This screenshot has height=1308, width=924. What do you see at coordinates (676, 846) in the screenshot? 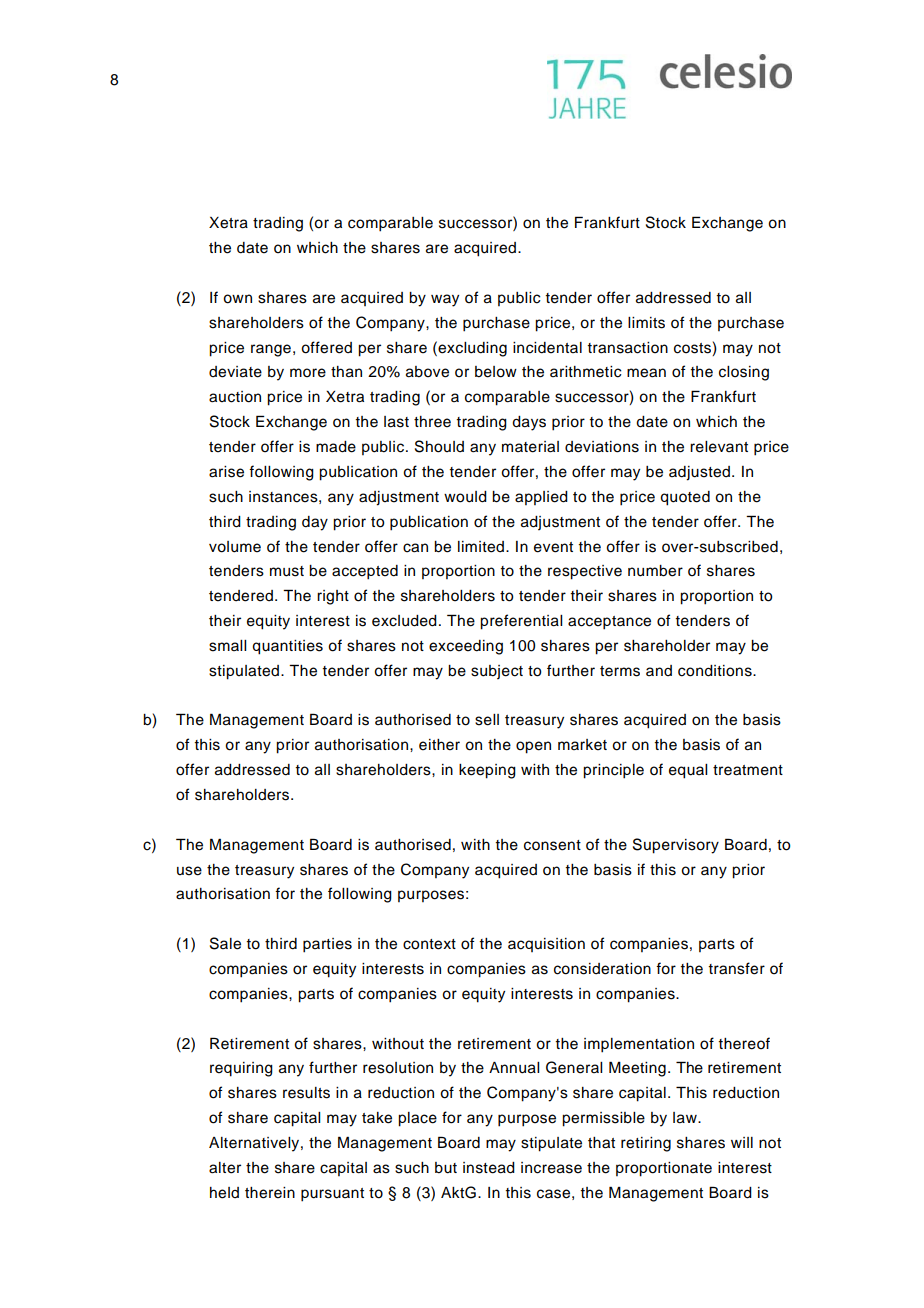
I see `Supervisory` at bounding box center [676, 846].
